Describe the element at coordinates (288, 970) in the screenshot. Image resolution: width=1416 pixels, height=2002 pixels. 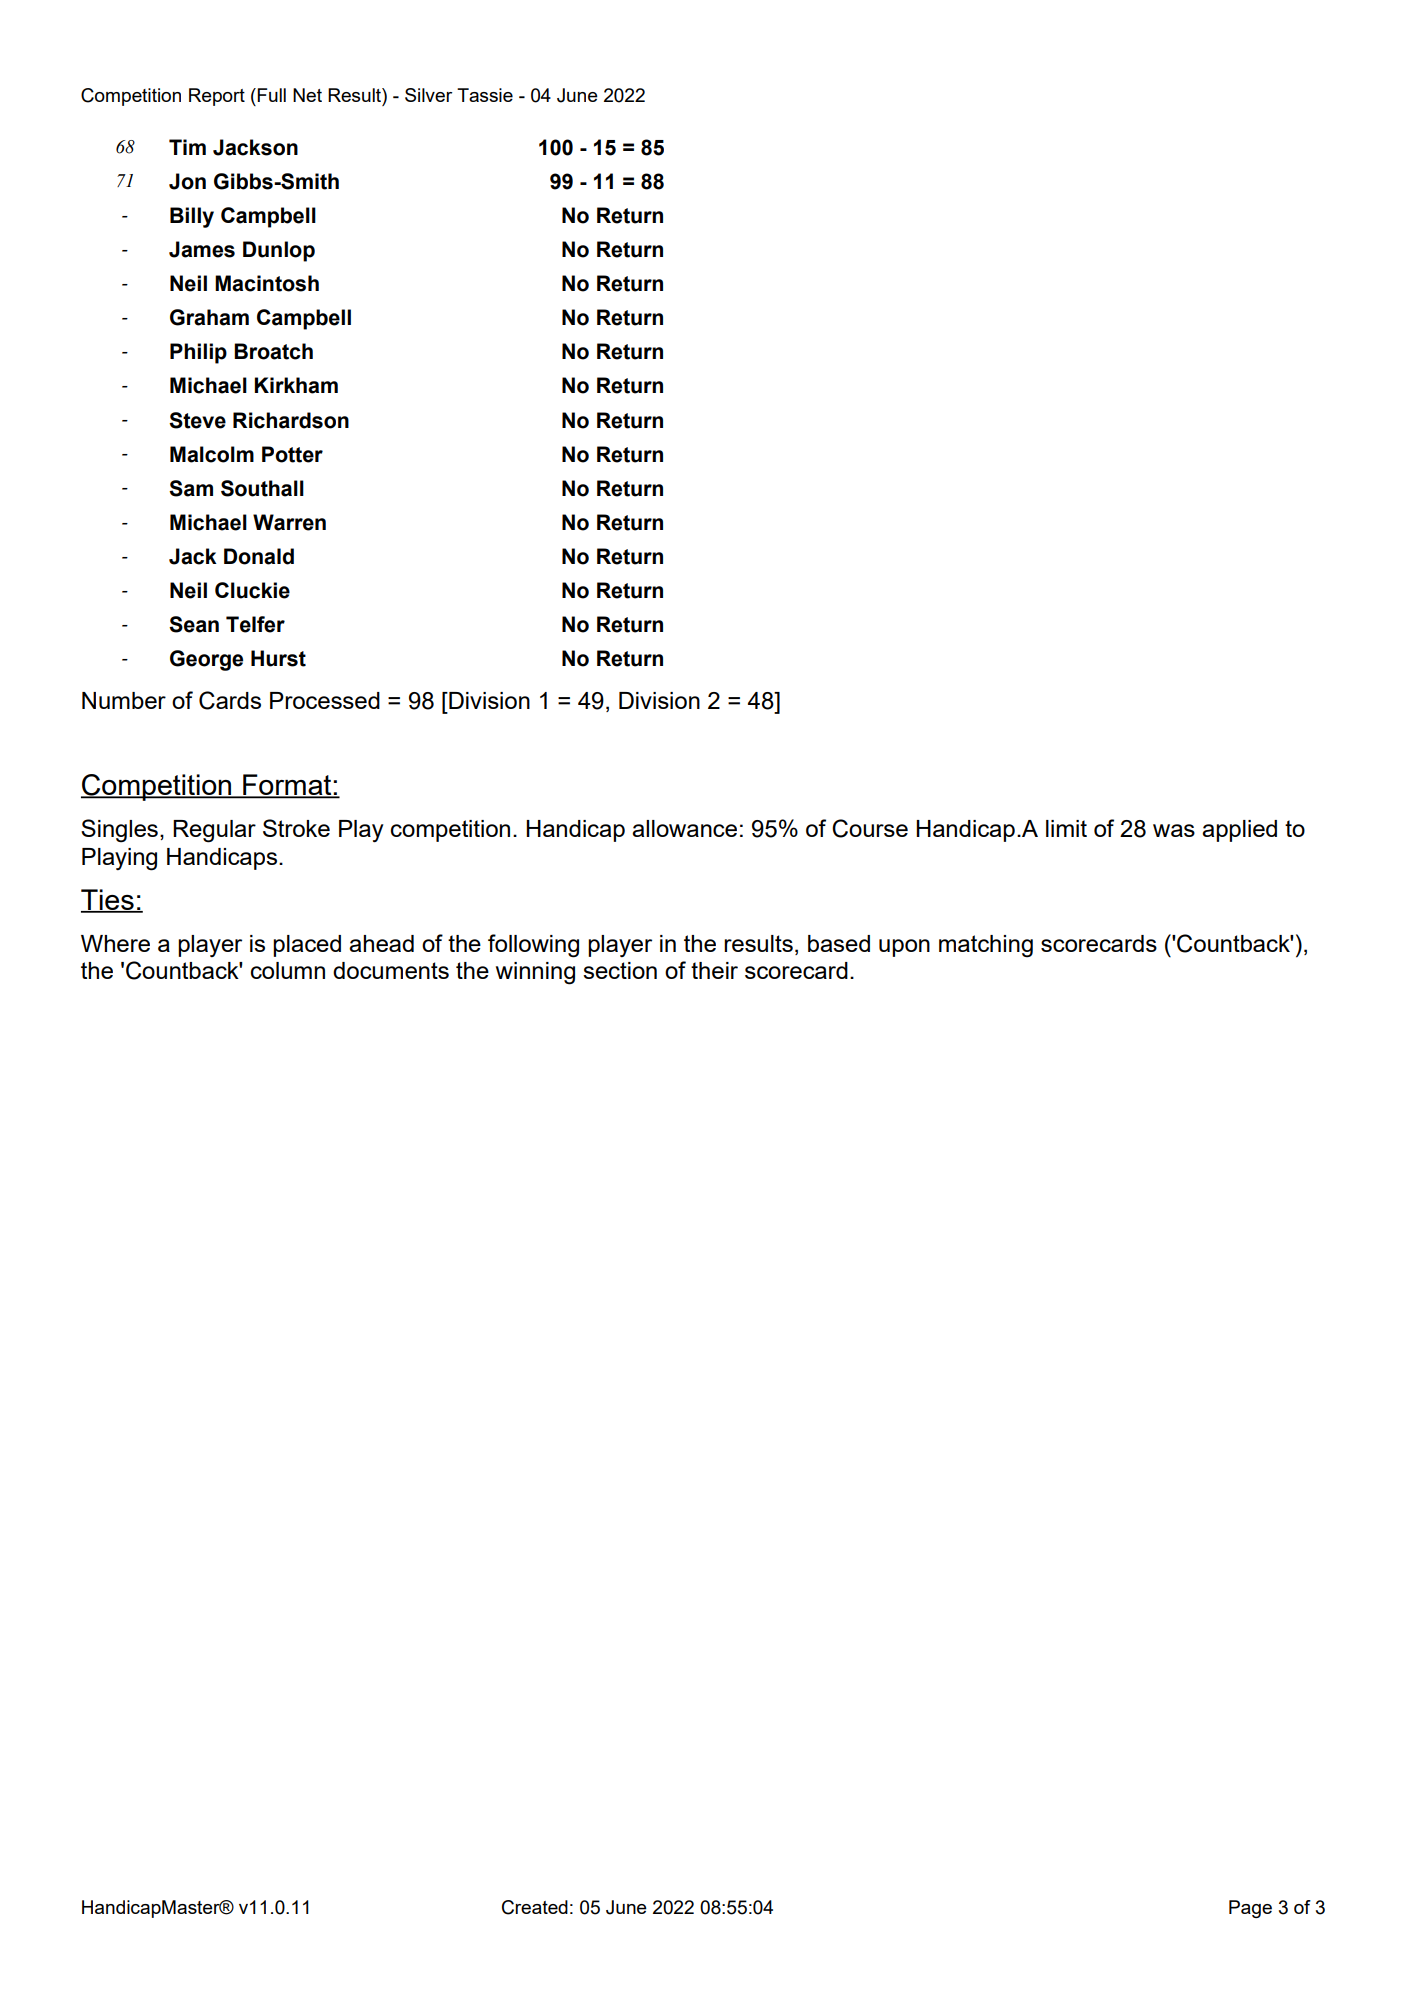
I see `column` at that location.
